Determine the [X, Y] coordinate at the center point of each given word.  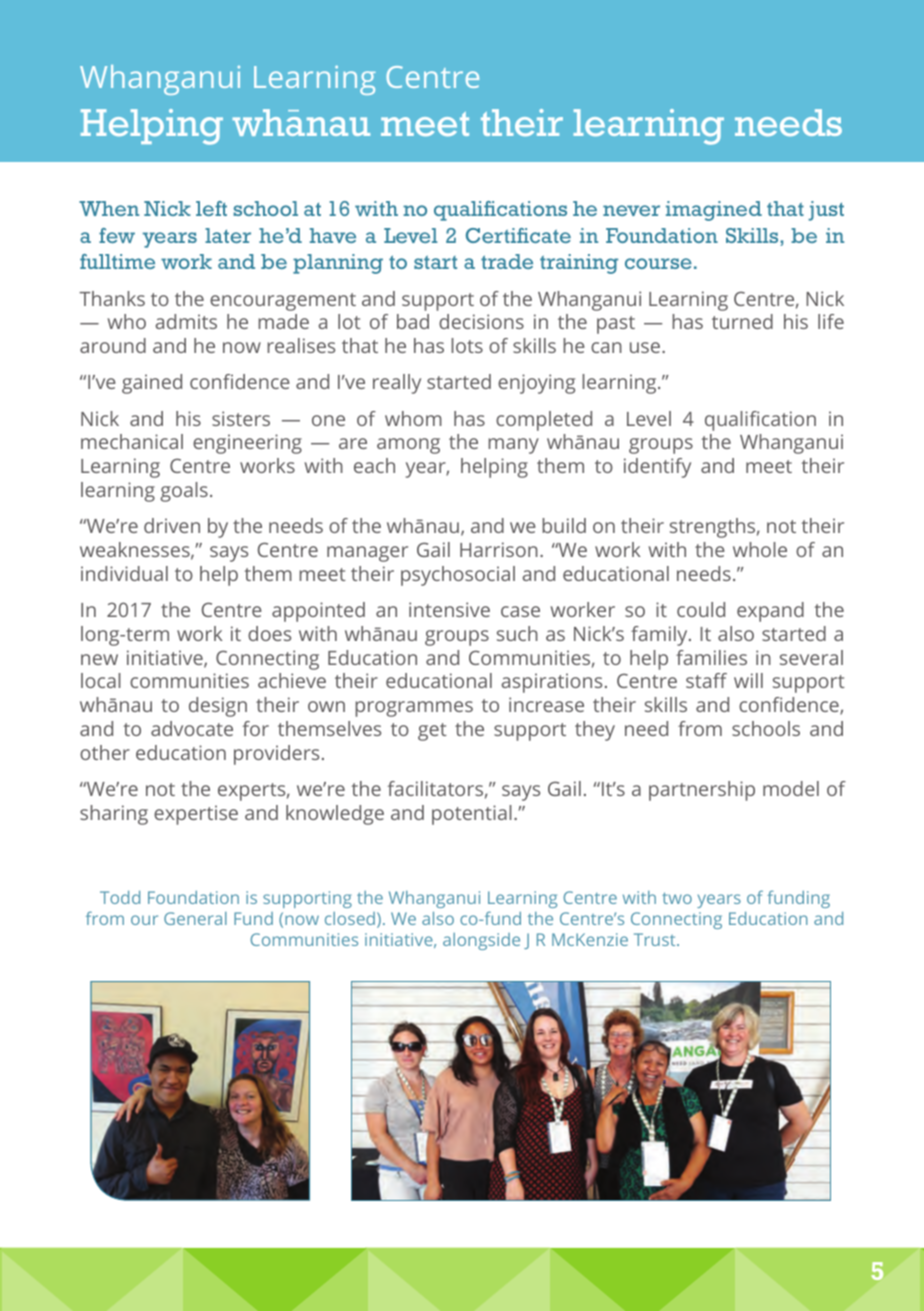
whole [760, 549]
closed [350, 918]
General [195, 918]
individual [124, 573]
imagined [714, 211]
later [228, 235]
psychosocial [458, 576]
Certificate [518, 235]
